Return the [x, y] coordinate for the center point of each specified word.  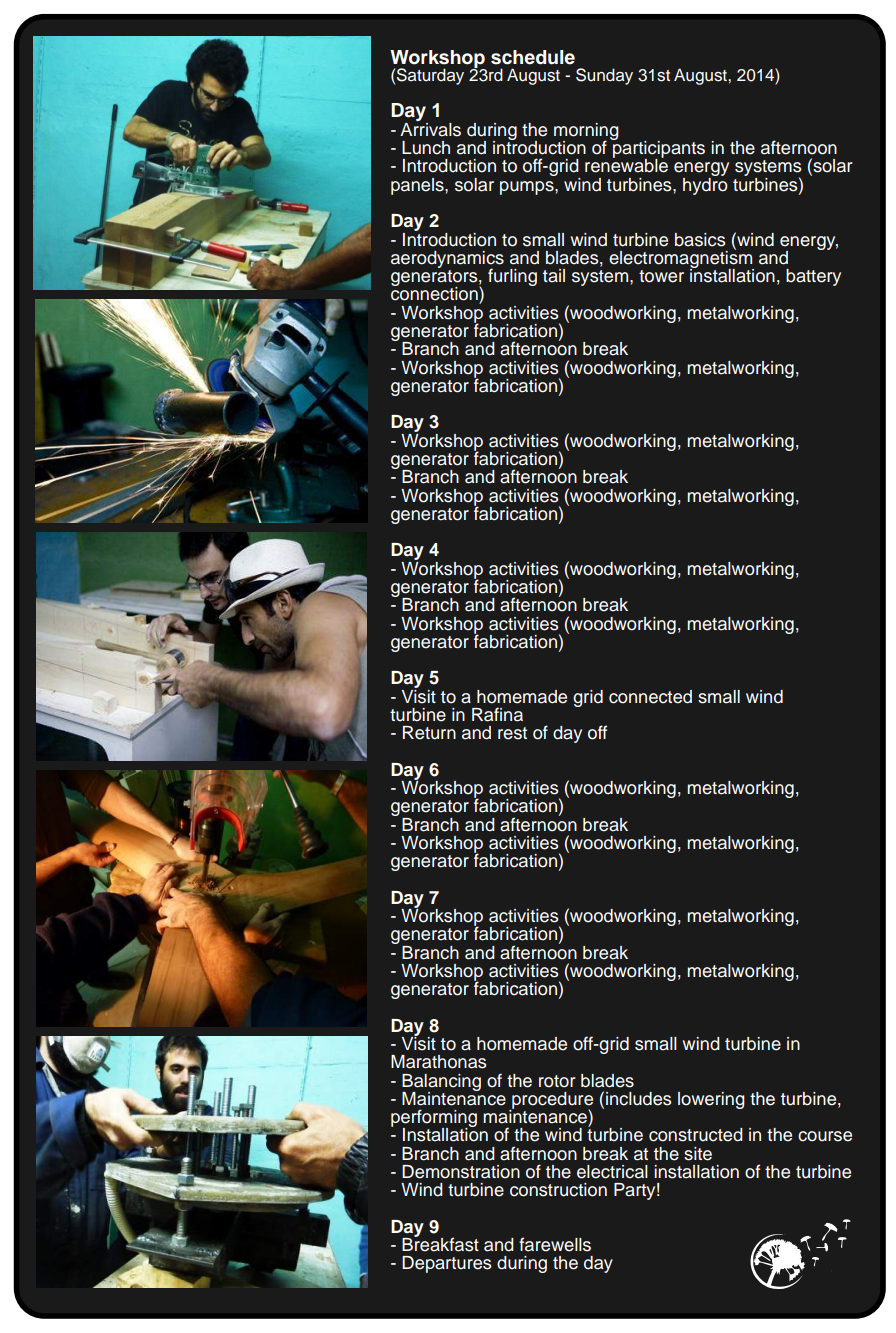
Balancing [441, 1083]
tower [661, 276]
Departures [447, 1264]
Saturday [430, 76]
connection [435, 293]
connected [650, 697]
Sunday [604, 76]
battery [813, 277]
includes [639, 1099]
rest [512, 733]
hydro [705, 185]
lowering [711, 1100]
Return [429, 733]
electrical [612, 1172]
